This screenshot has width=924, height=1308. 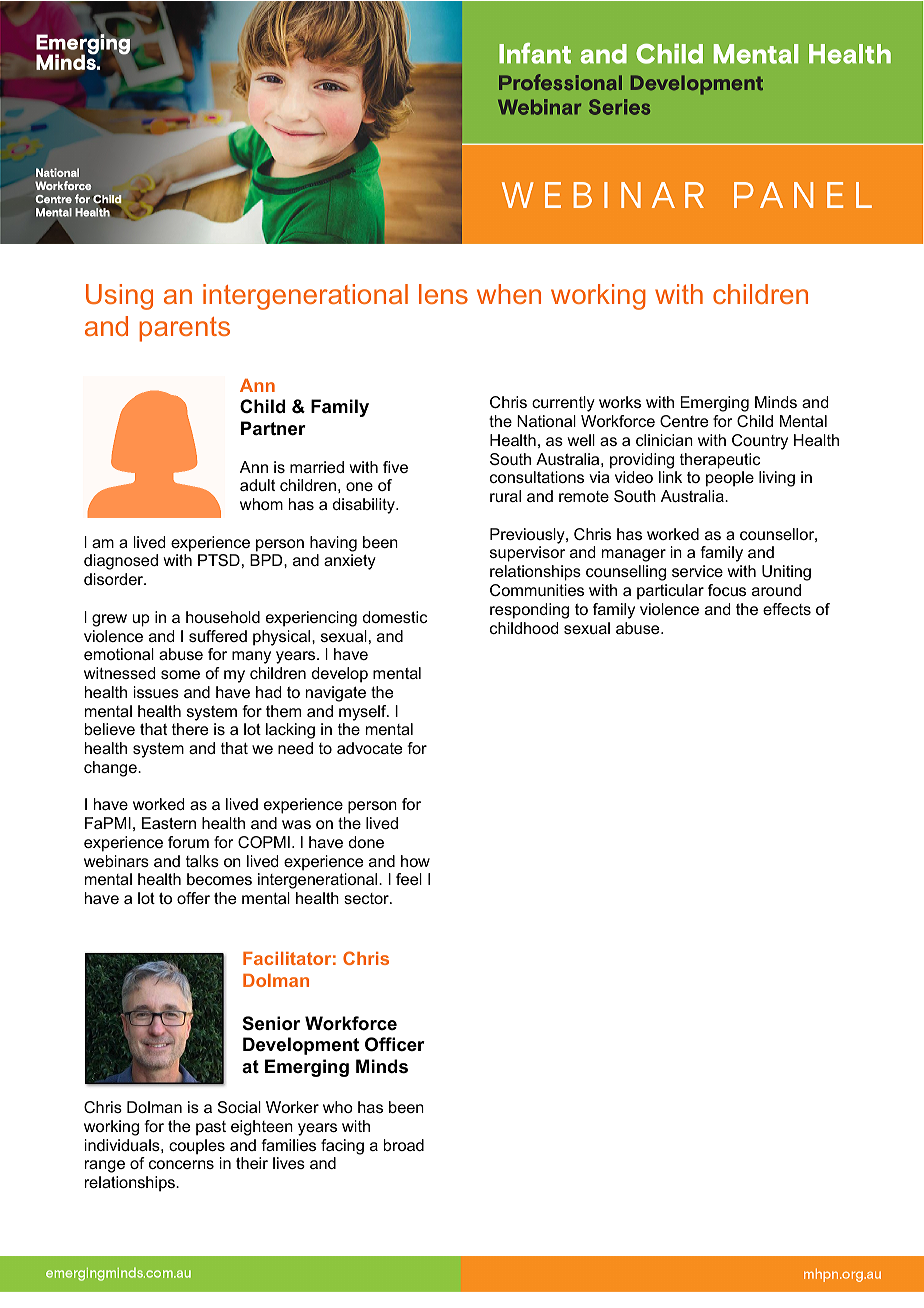 I want to click on works, so click(x=620, y=402).
